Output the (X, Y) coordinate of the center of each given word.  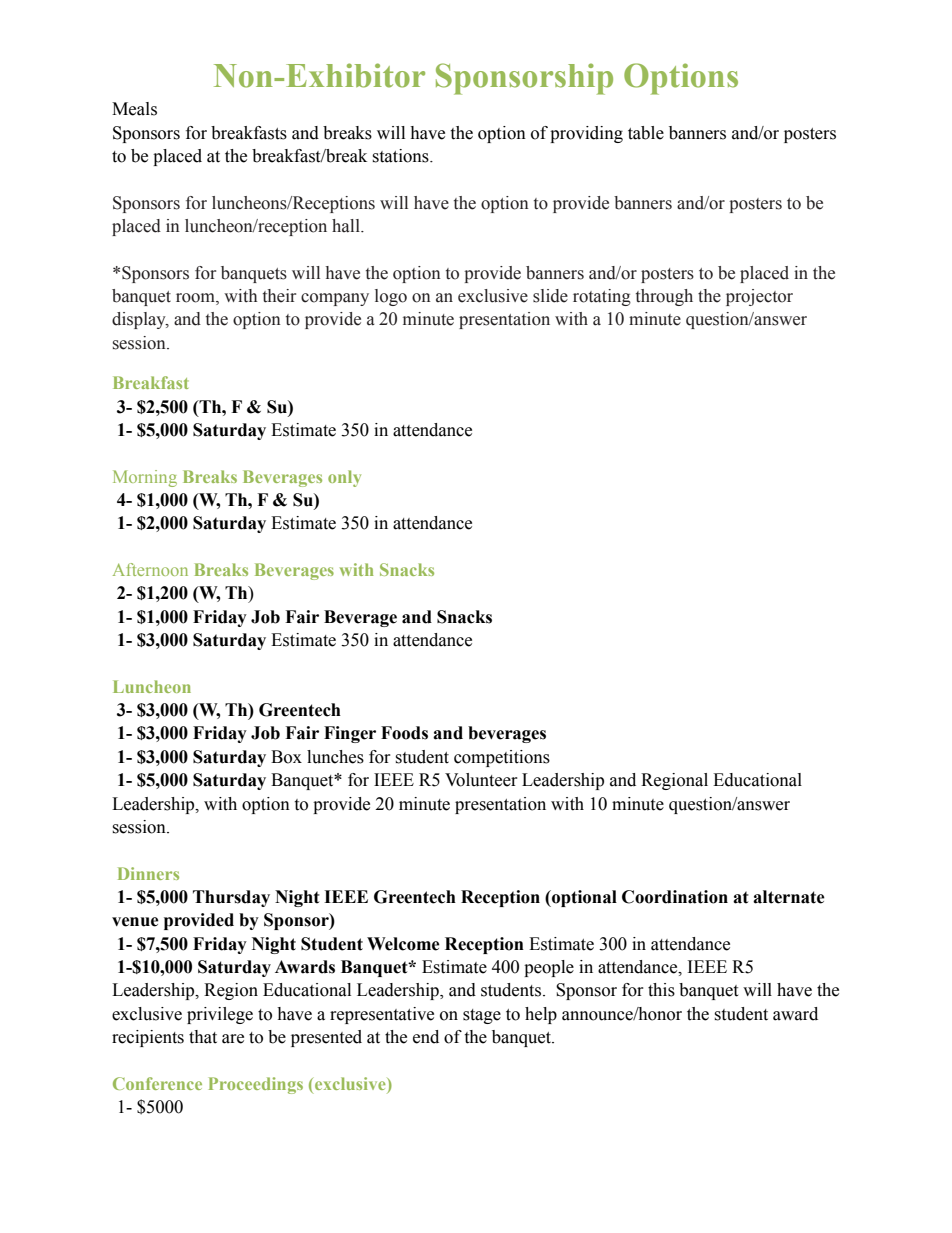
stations (401, 156)
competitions (502, 758)
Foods (404, 733)
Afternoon (150, 569)
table (646, 133)
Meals (134, 109)
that (203, 1037)
